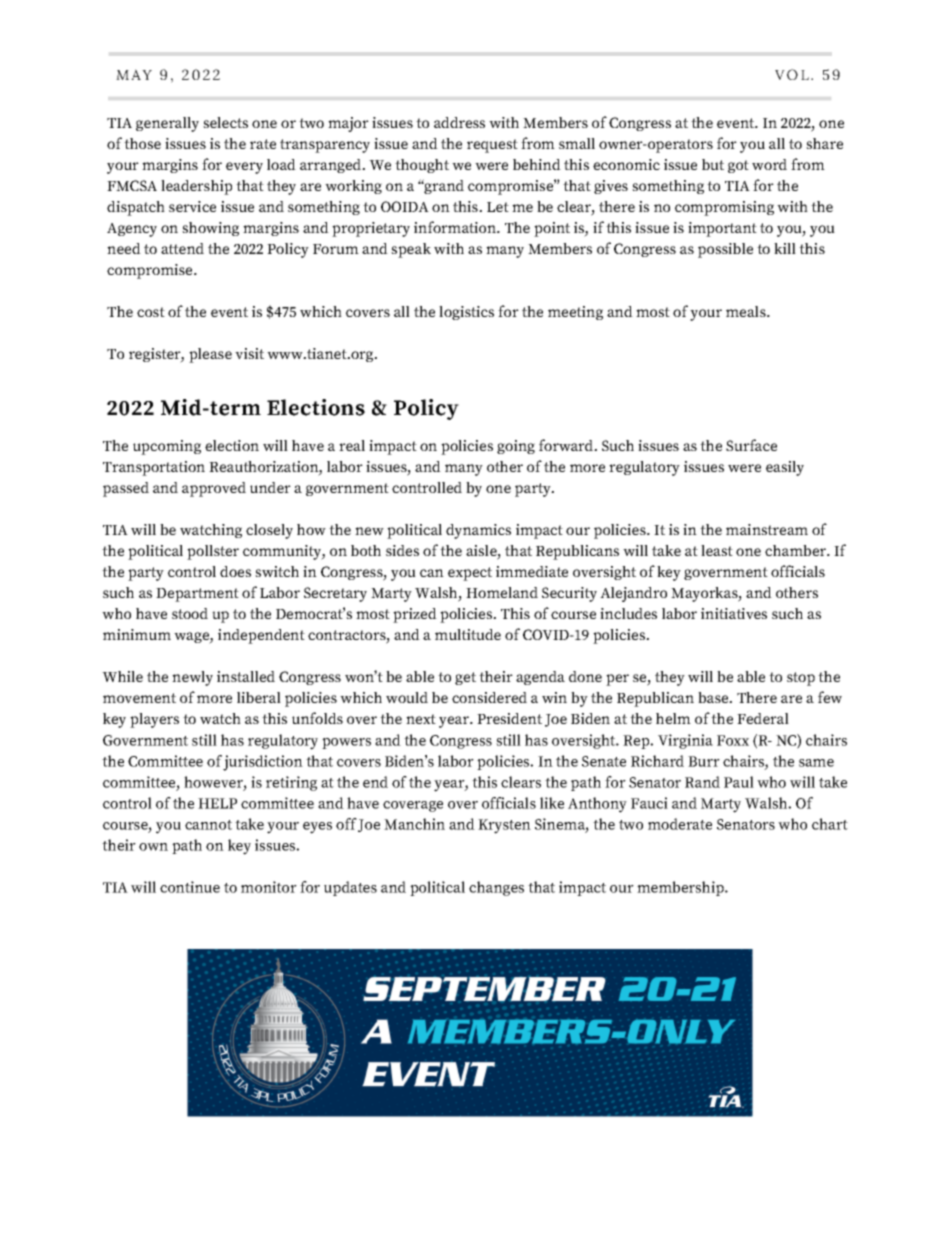  I want to click on continue, so click(190, 887).
